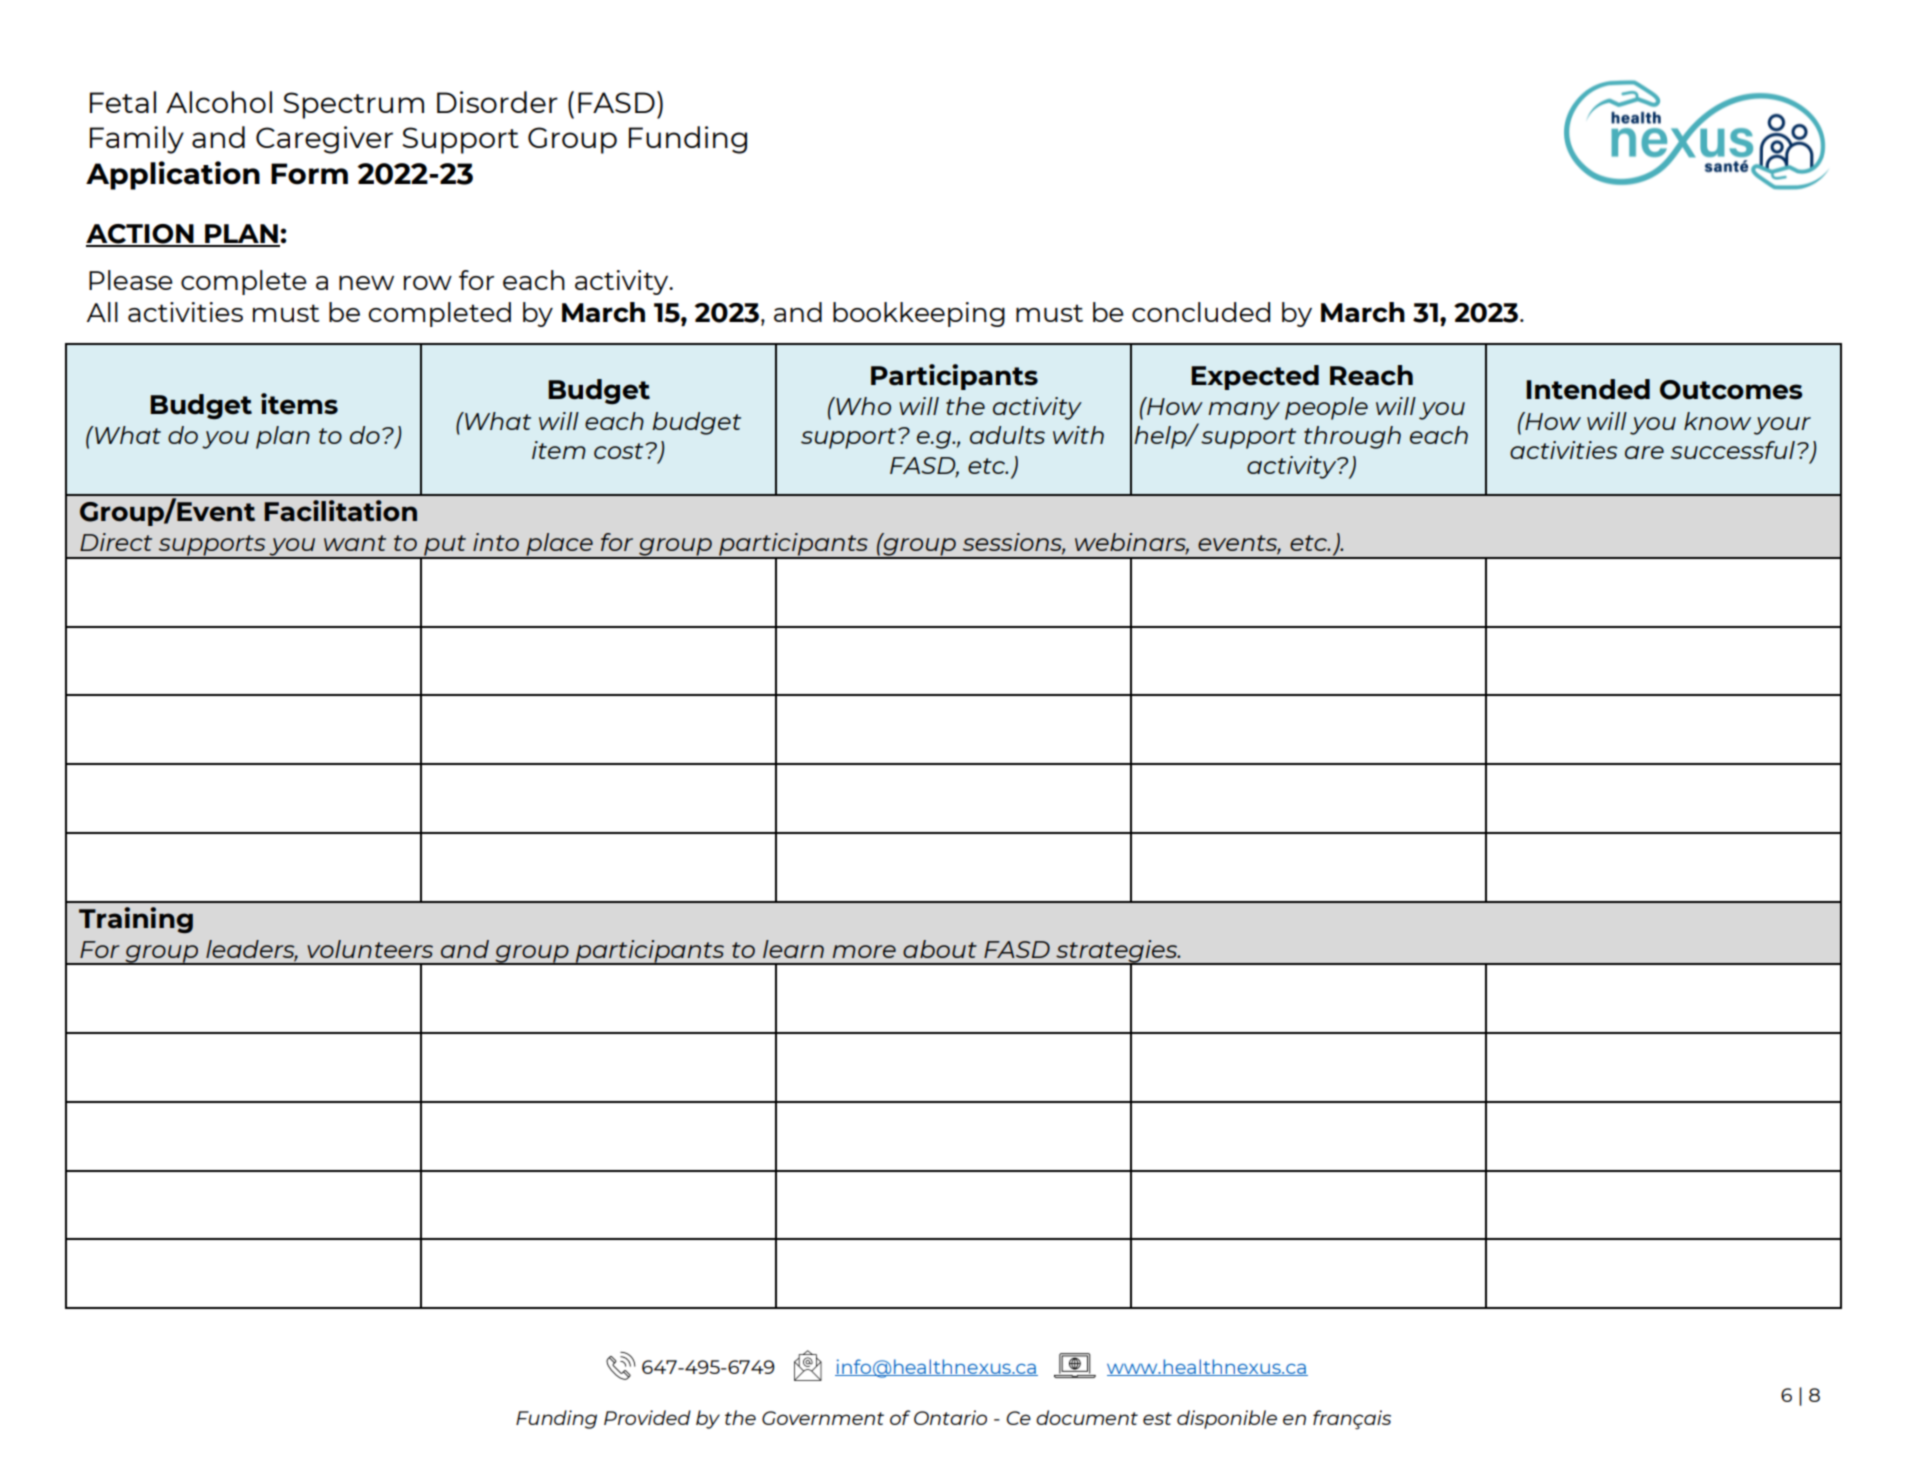 This image has height=1473, width=1907. Describe the element at coordinates (647, 1417) in the image. I see `Provided` at that location.
